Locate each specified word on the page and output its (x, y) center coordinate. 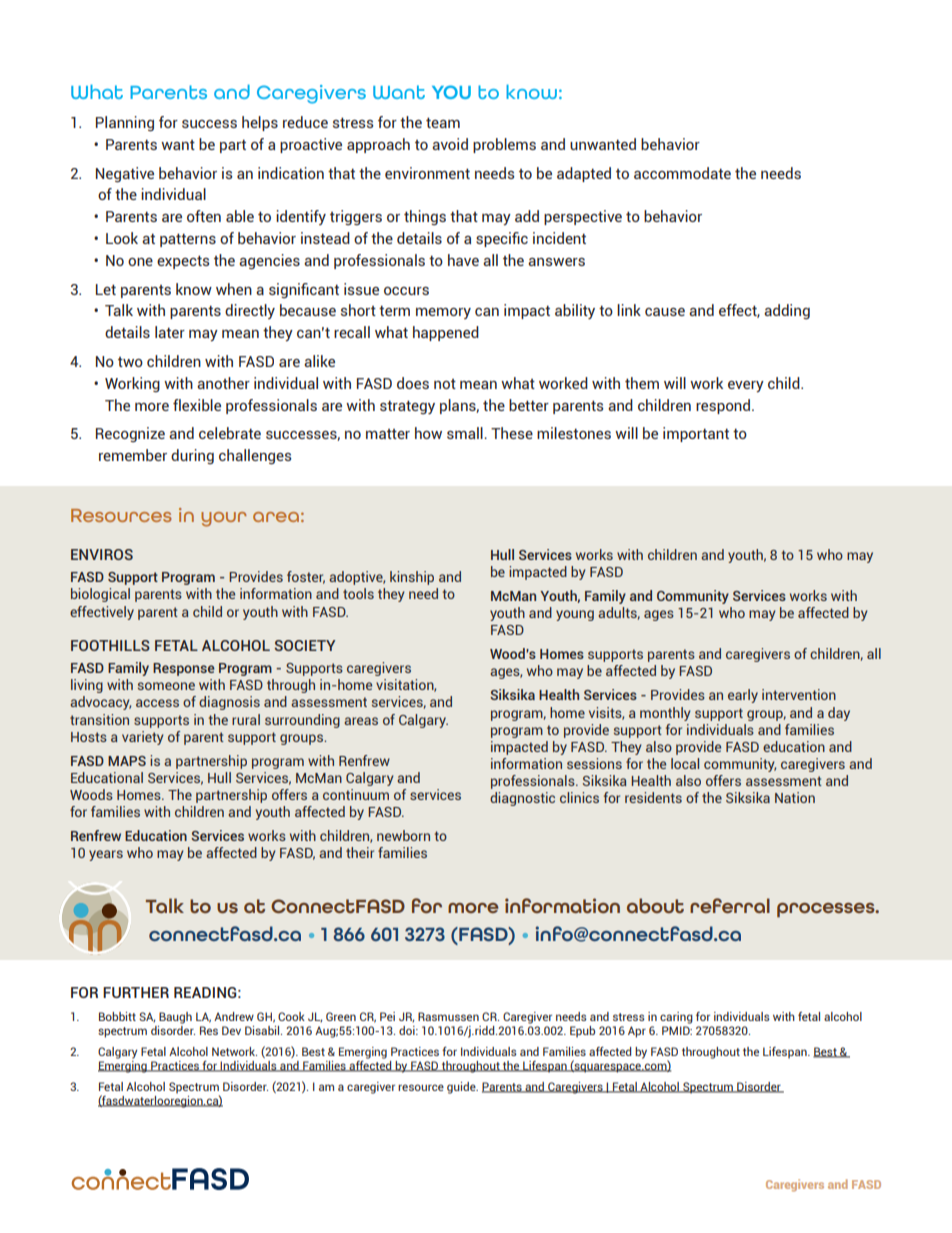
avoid (450, 144)
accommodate (682, 173)
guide (462, 1088)
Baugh (175, 1018)
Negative (125, 174)
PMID (677, 1030)
